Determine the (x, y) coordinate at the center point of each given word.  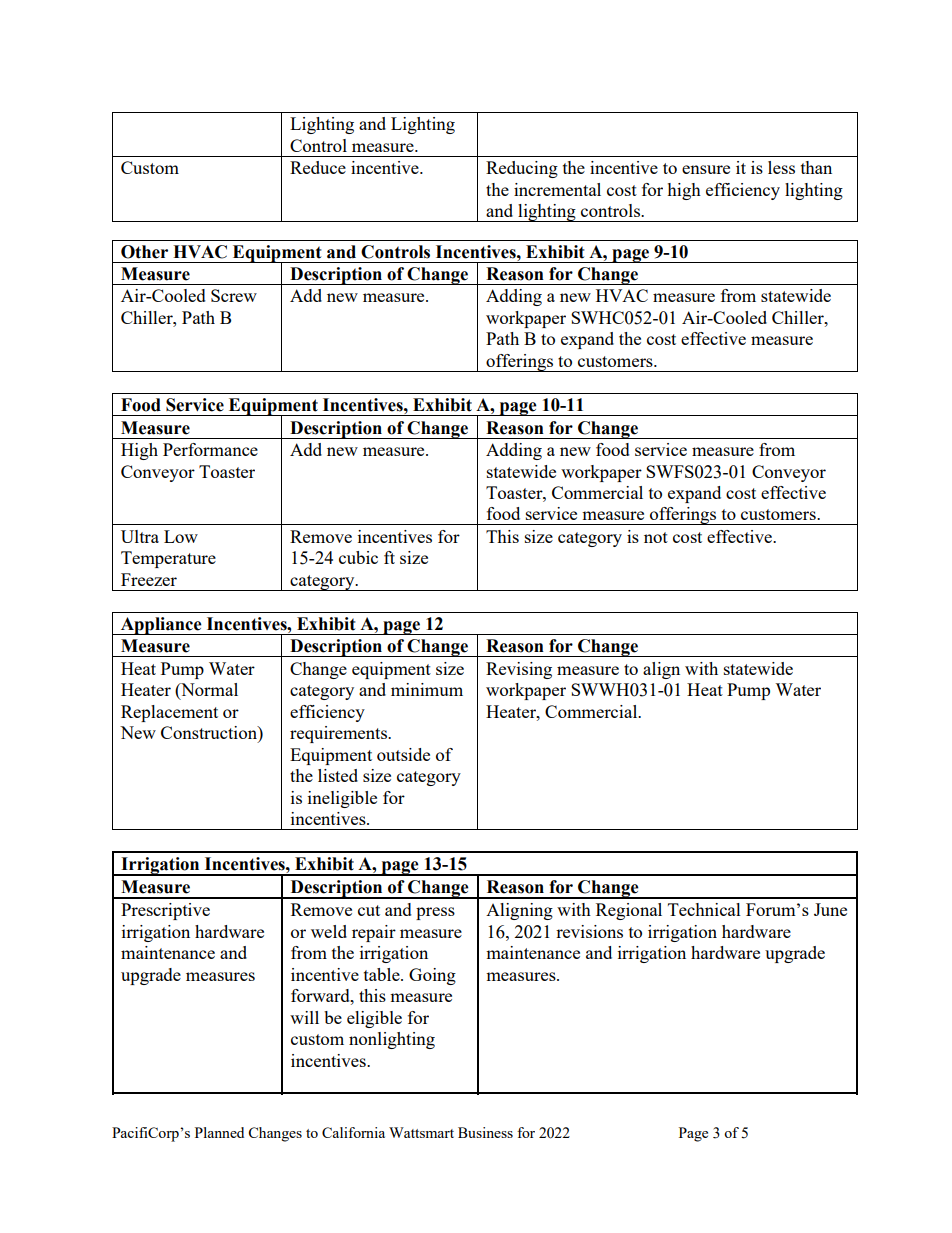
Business (485, 1132)
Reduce (318, 167)
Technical (704, 909)
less (781, 167)
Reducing (522, 169)
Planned (219, 1132)
